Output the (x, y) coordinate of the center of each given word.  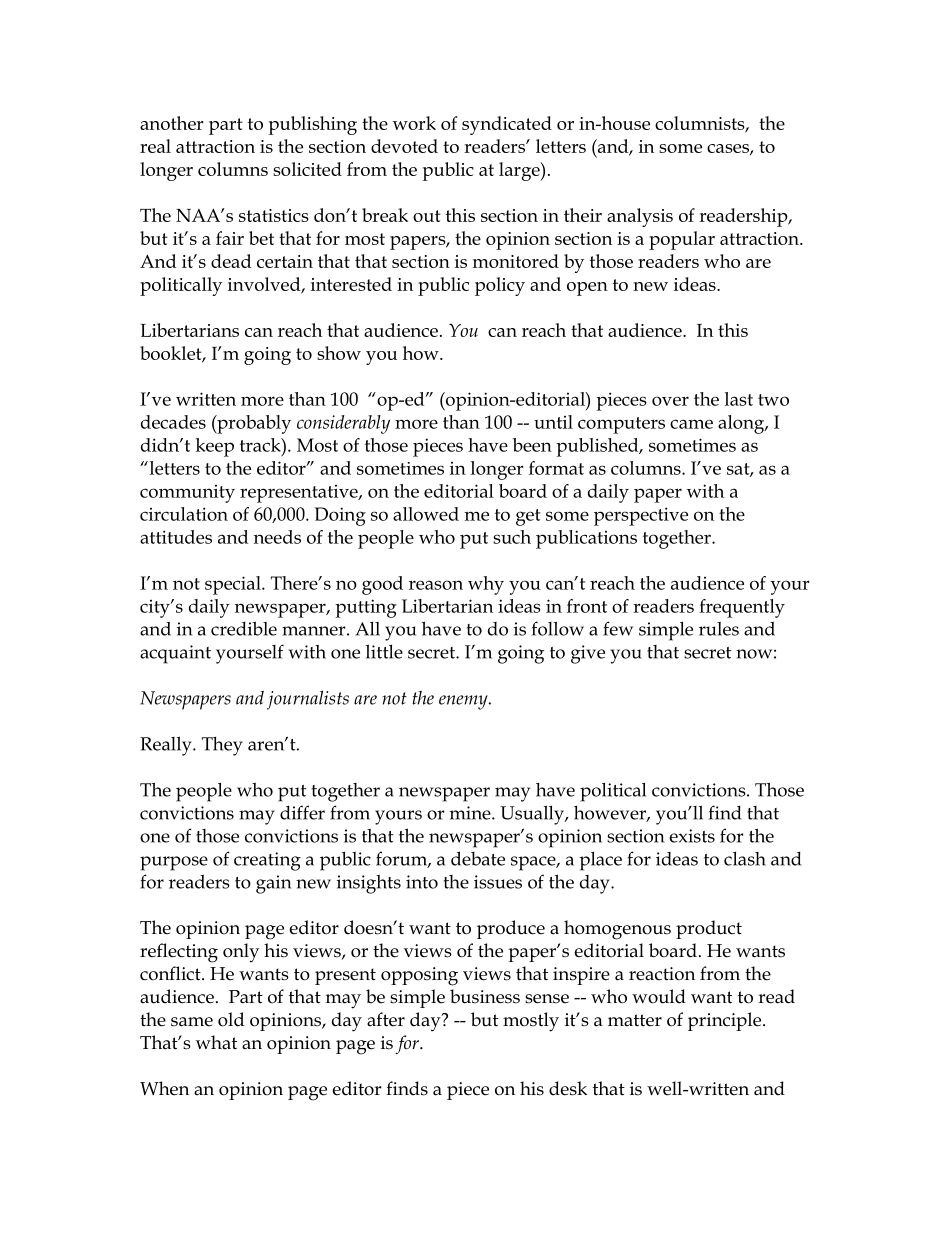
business (485, 996)
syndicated (507, 125)
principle (726, 1021)
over (670, 401)
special (234, 585)
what (216, 1042)
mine (471, 813)
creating (267, 861)
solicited (307, 169)
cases (729, 149)
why (486, 585)
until (553, 422)
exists (692, 836)
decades (173, 422)
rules (719, 629)
